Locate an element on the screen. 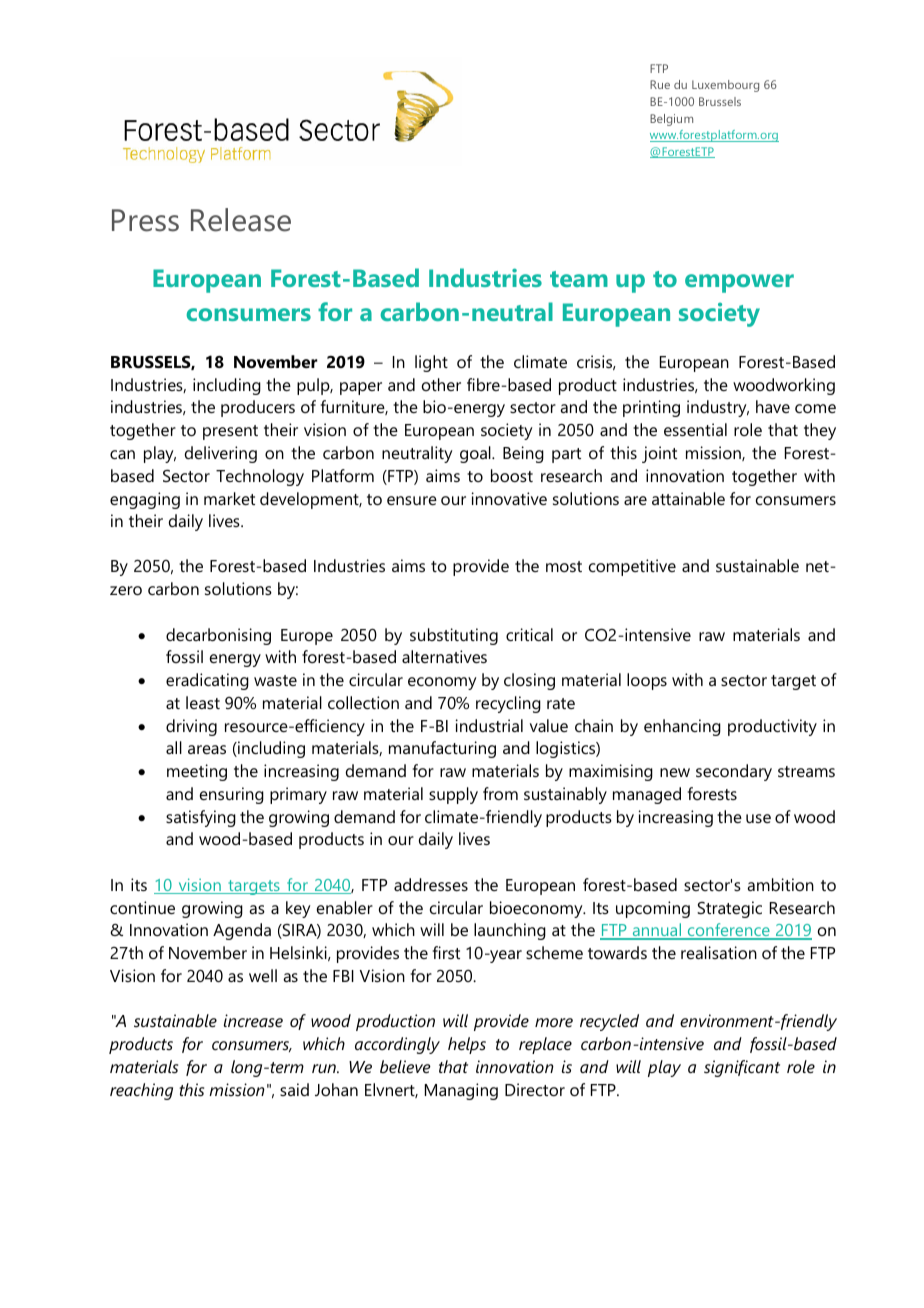 Image resolution: width=924 pixels, height=1308 pixels. Rue is located at coordinates (660, 84).
